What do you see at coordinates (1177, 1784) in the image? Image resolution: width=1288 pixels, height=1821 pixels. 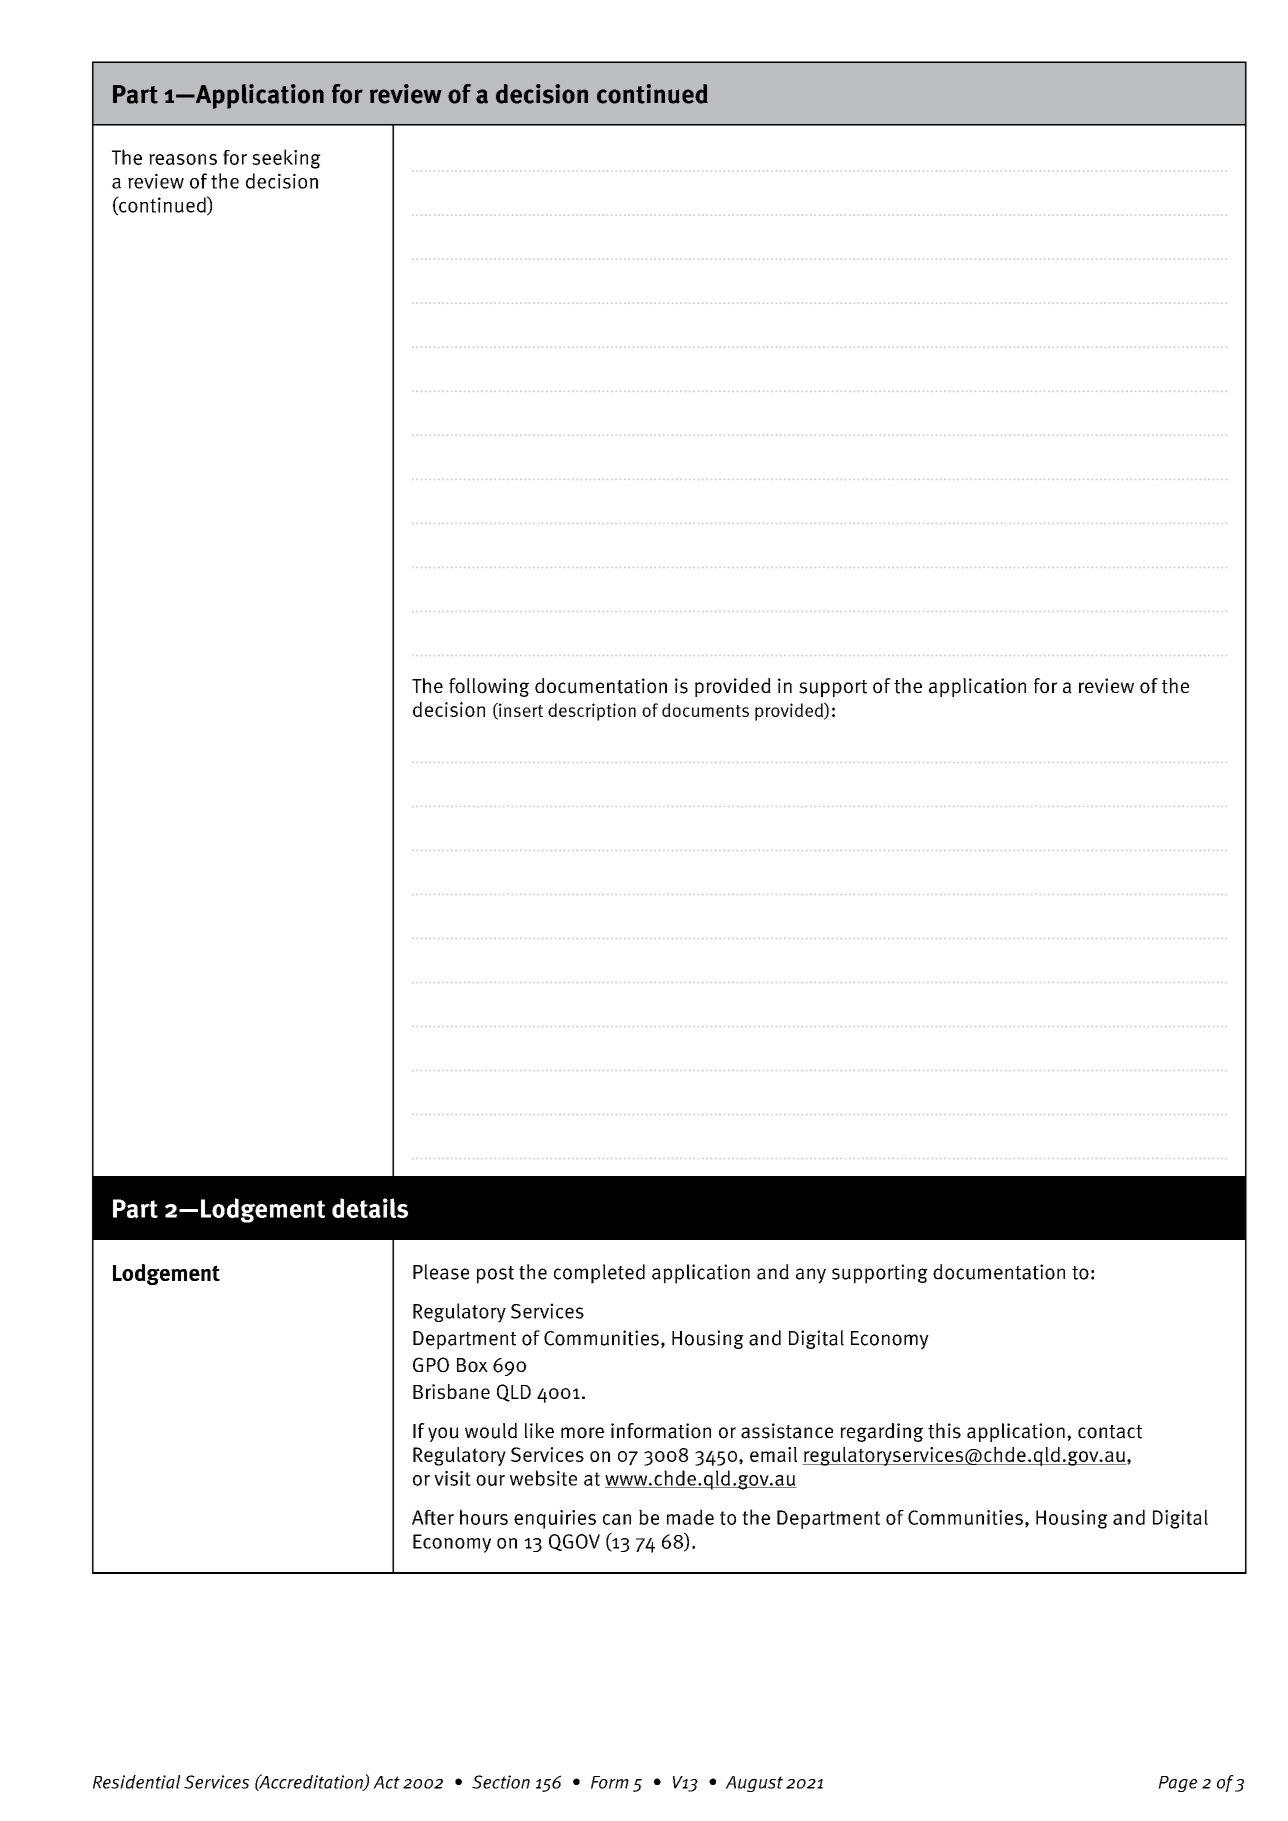 I see `Page` at bounding box center [1177, 1784].
